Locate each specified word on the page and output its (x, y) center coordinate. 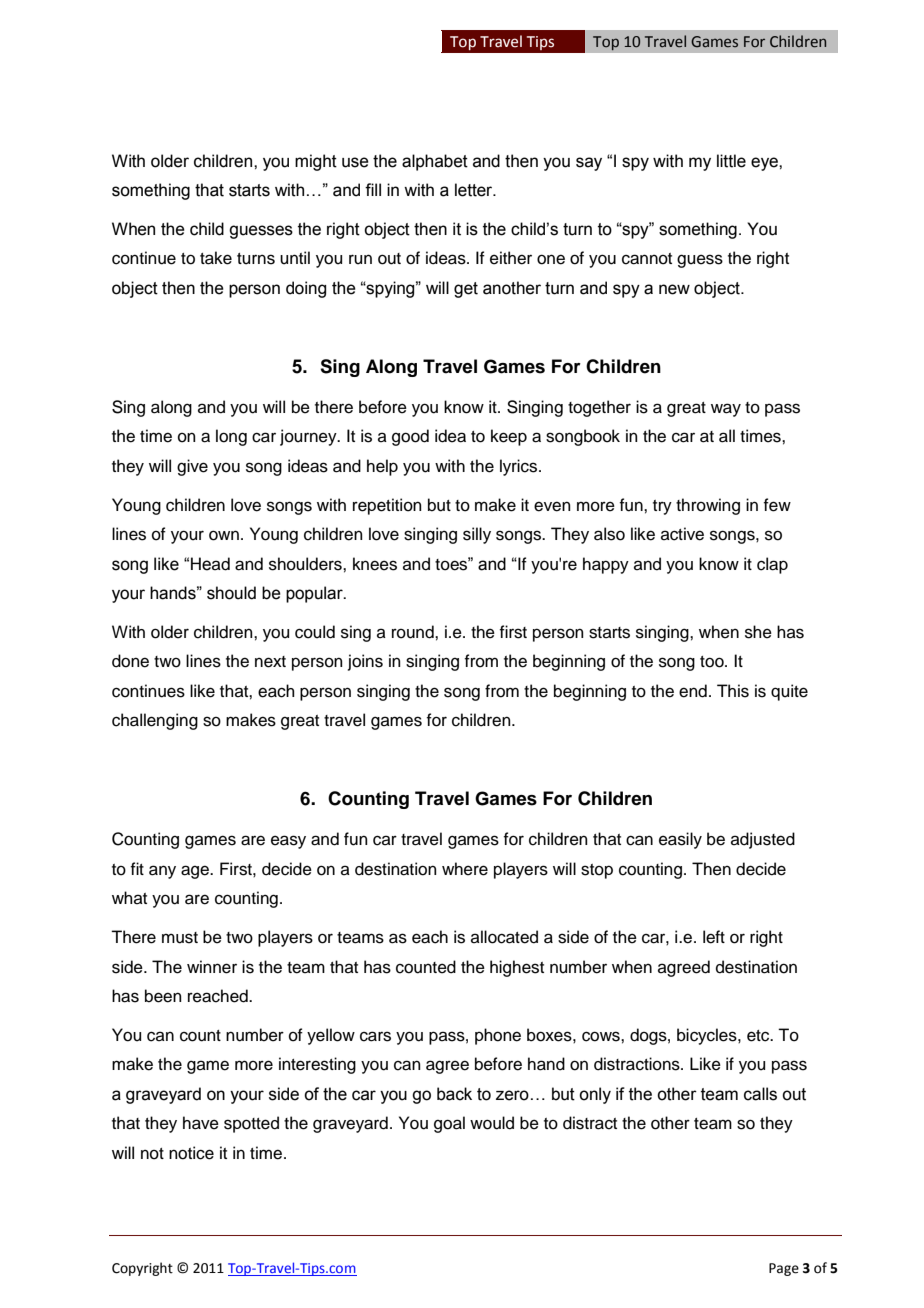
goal (449, 1124)
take (216, 258)
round (414, 632)
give (192, 467)
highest (517, 968)
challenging (155, 721)
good (410, 437)
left (714, 937)
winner (212, 967)
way (726, 410)
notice (191, 1153)
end (693, 691)
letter (475, 190)
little (731, 161)
